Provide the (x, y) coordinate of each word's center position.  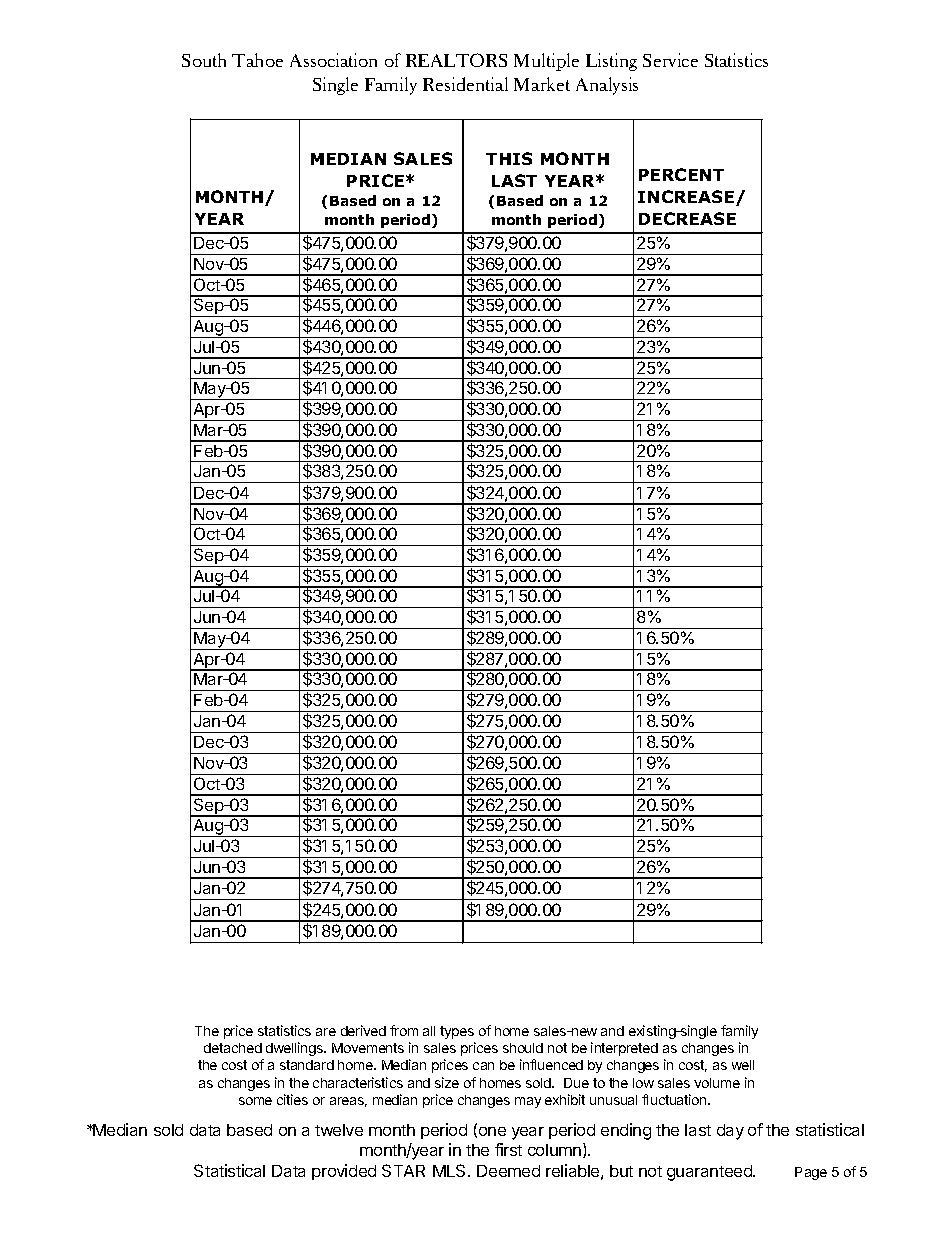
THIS (509, 158)
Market (542, 84)
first (508, 1149)
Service (670, 60)
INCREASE (687, 198)
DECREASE (687, 218)
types (457, 1032)
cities (292, 1099)
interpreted (624, 1049)
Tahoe (257, 60)
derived (363, 1030)
